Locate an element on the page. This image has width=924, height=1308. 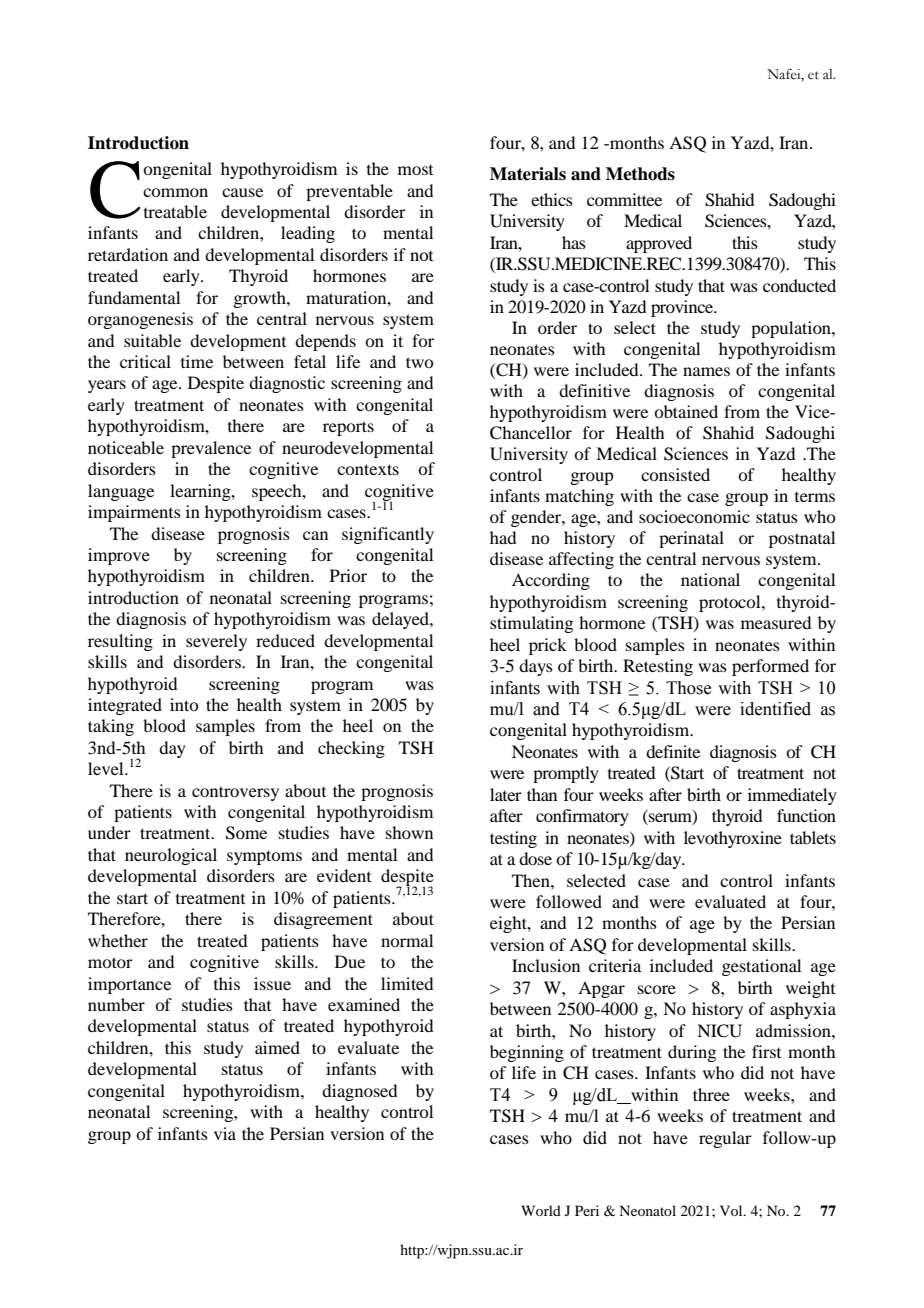
via is located at coordinates (225, 1133).
